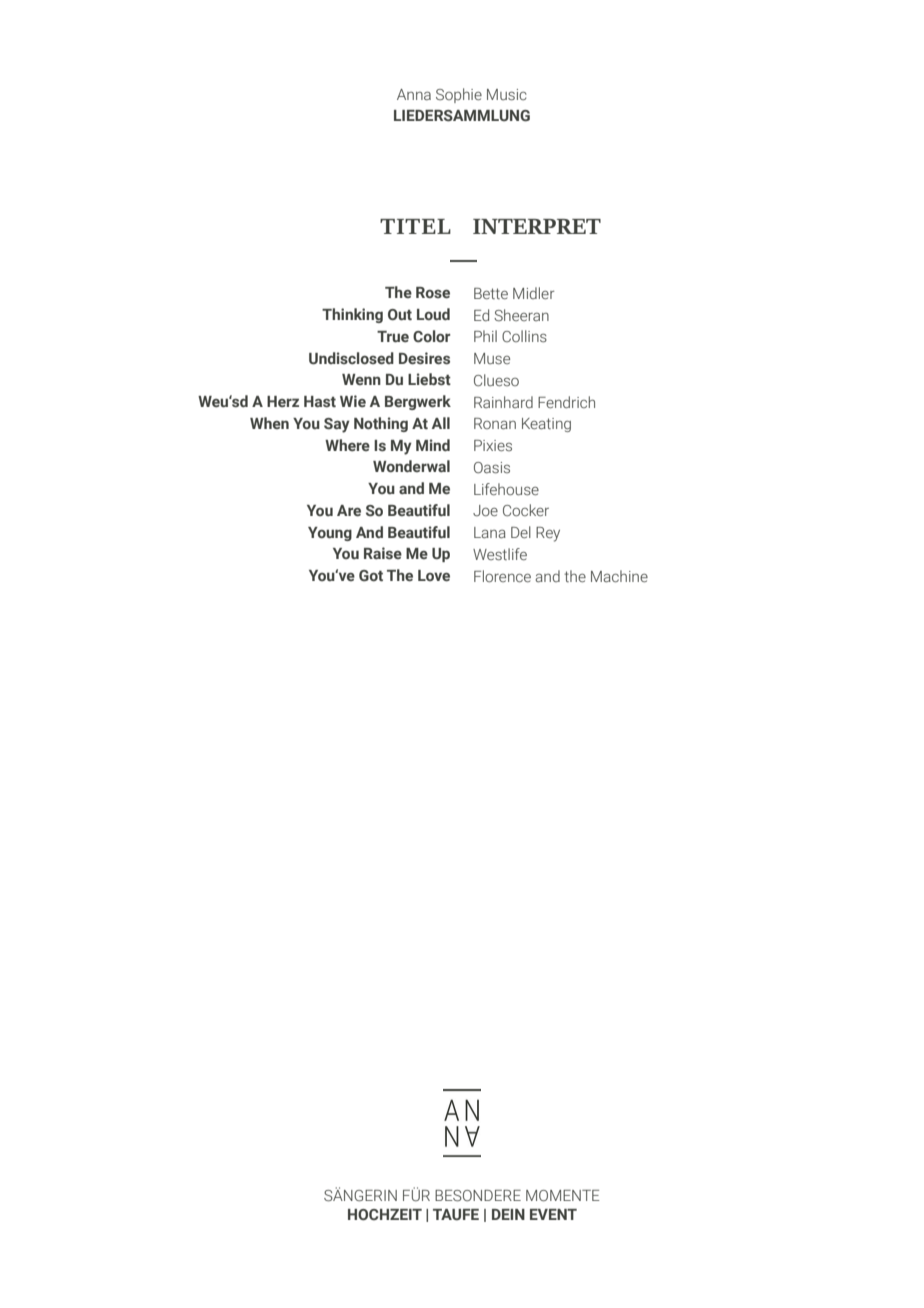 The width and height of the page is (924, 1308). What do you see at coordinates (548, 534) in the page?
I see `Rey` at bounding box center [548, 534].
